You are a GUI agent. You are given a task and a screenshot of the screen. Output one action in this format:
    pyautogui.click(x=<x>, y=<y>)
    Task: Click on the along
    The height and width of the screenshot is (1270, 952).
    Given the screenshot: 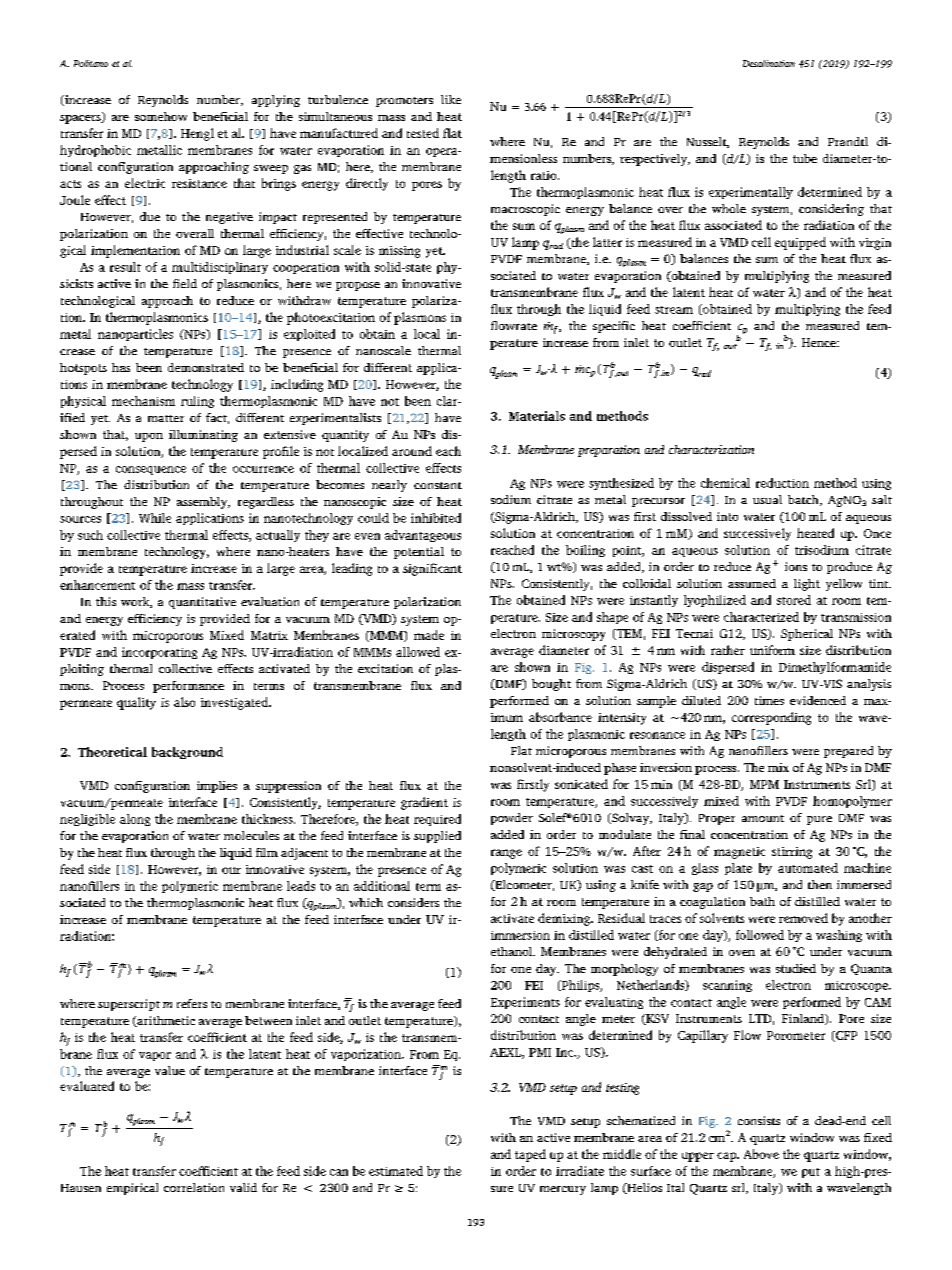 What is the action you would take?
    pyautogui.click(x=135, y=820)
